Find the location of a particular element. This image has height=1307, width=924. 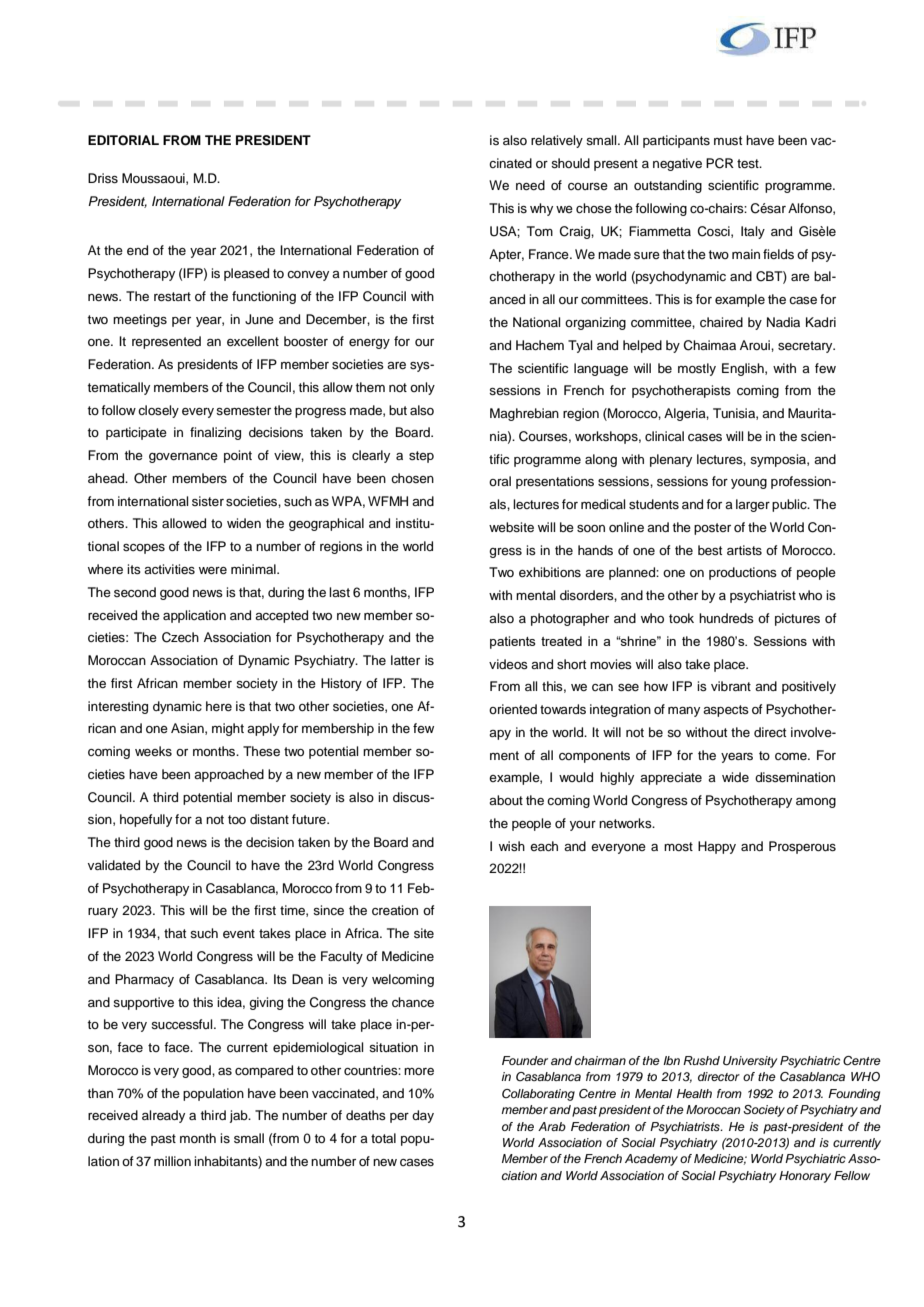

test is located at coordinates (749, 163).
